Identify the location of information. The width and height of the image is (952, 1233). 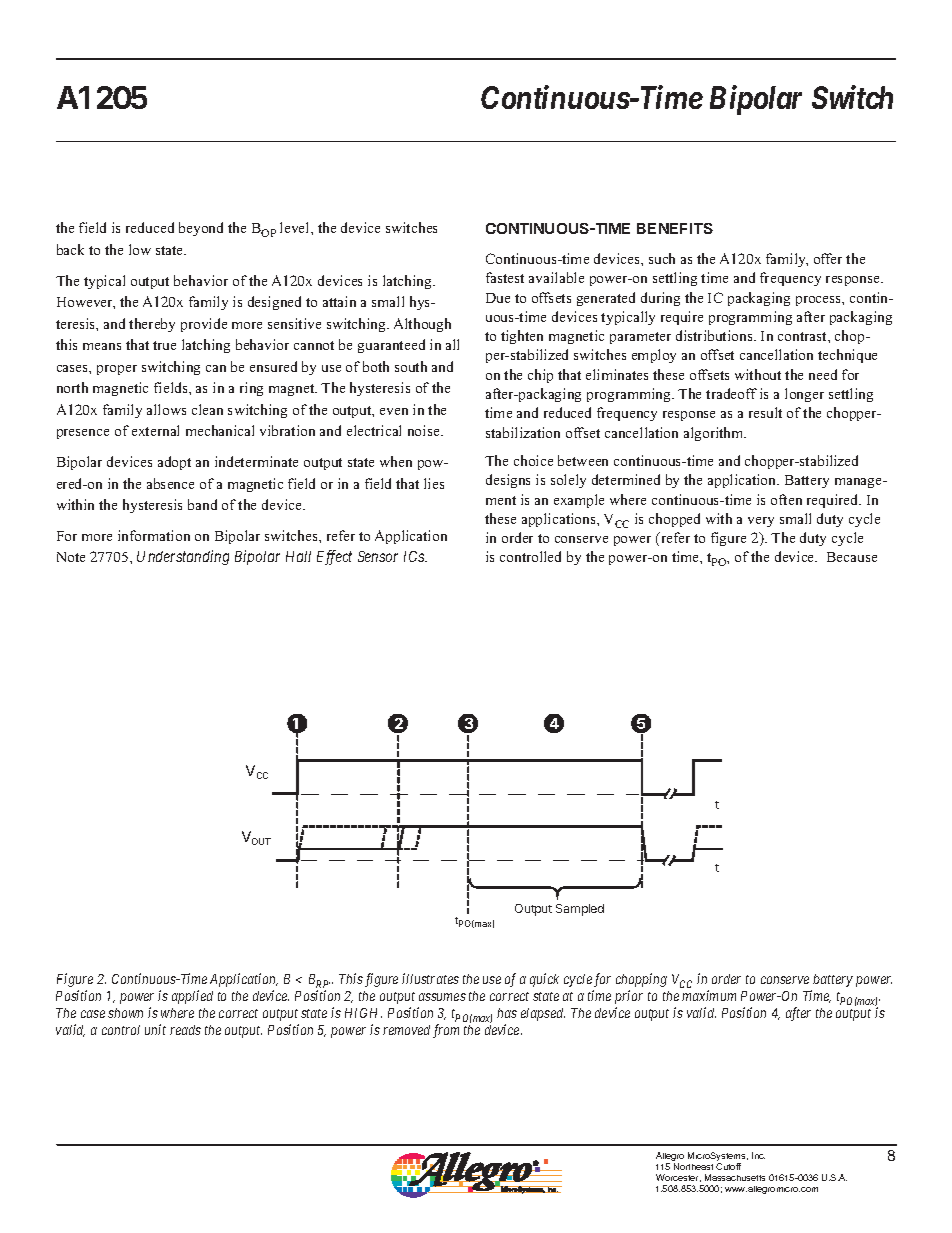
(154, 535).
